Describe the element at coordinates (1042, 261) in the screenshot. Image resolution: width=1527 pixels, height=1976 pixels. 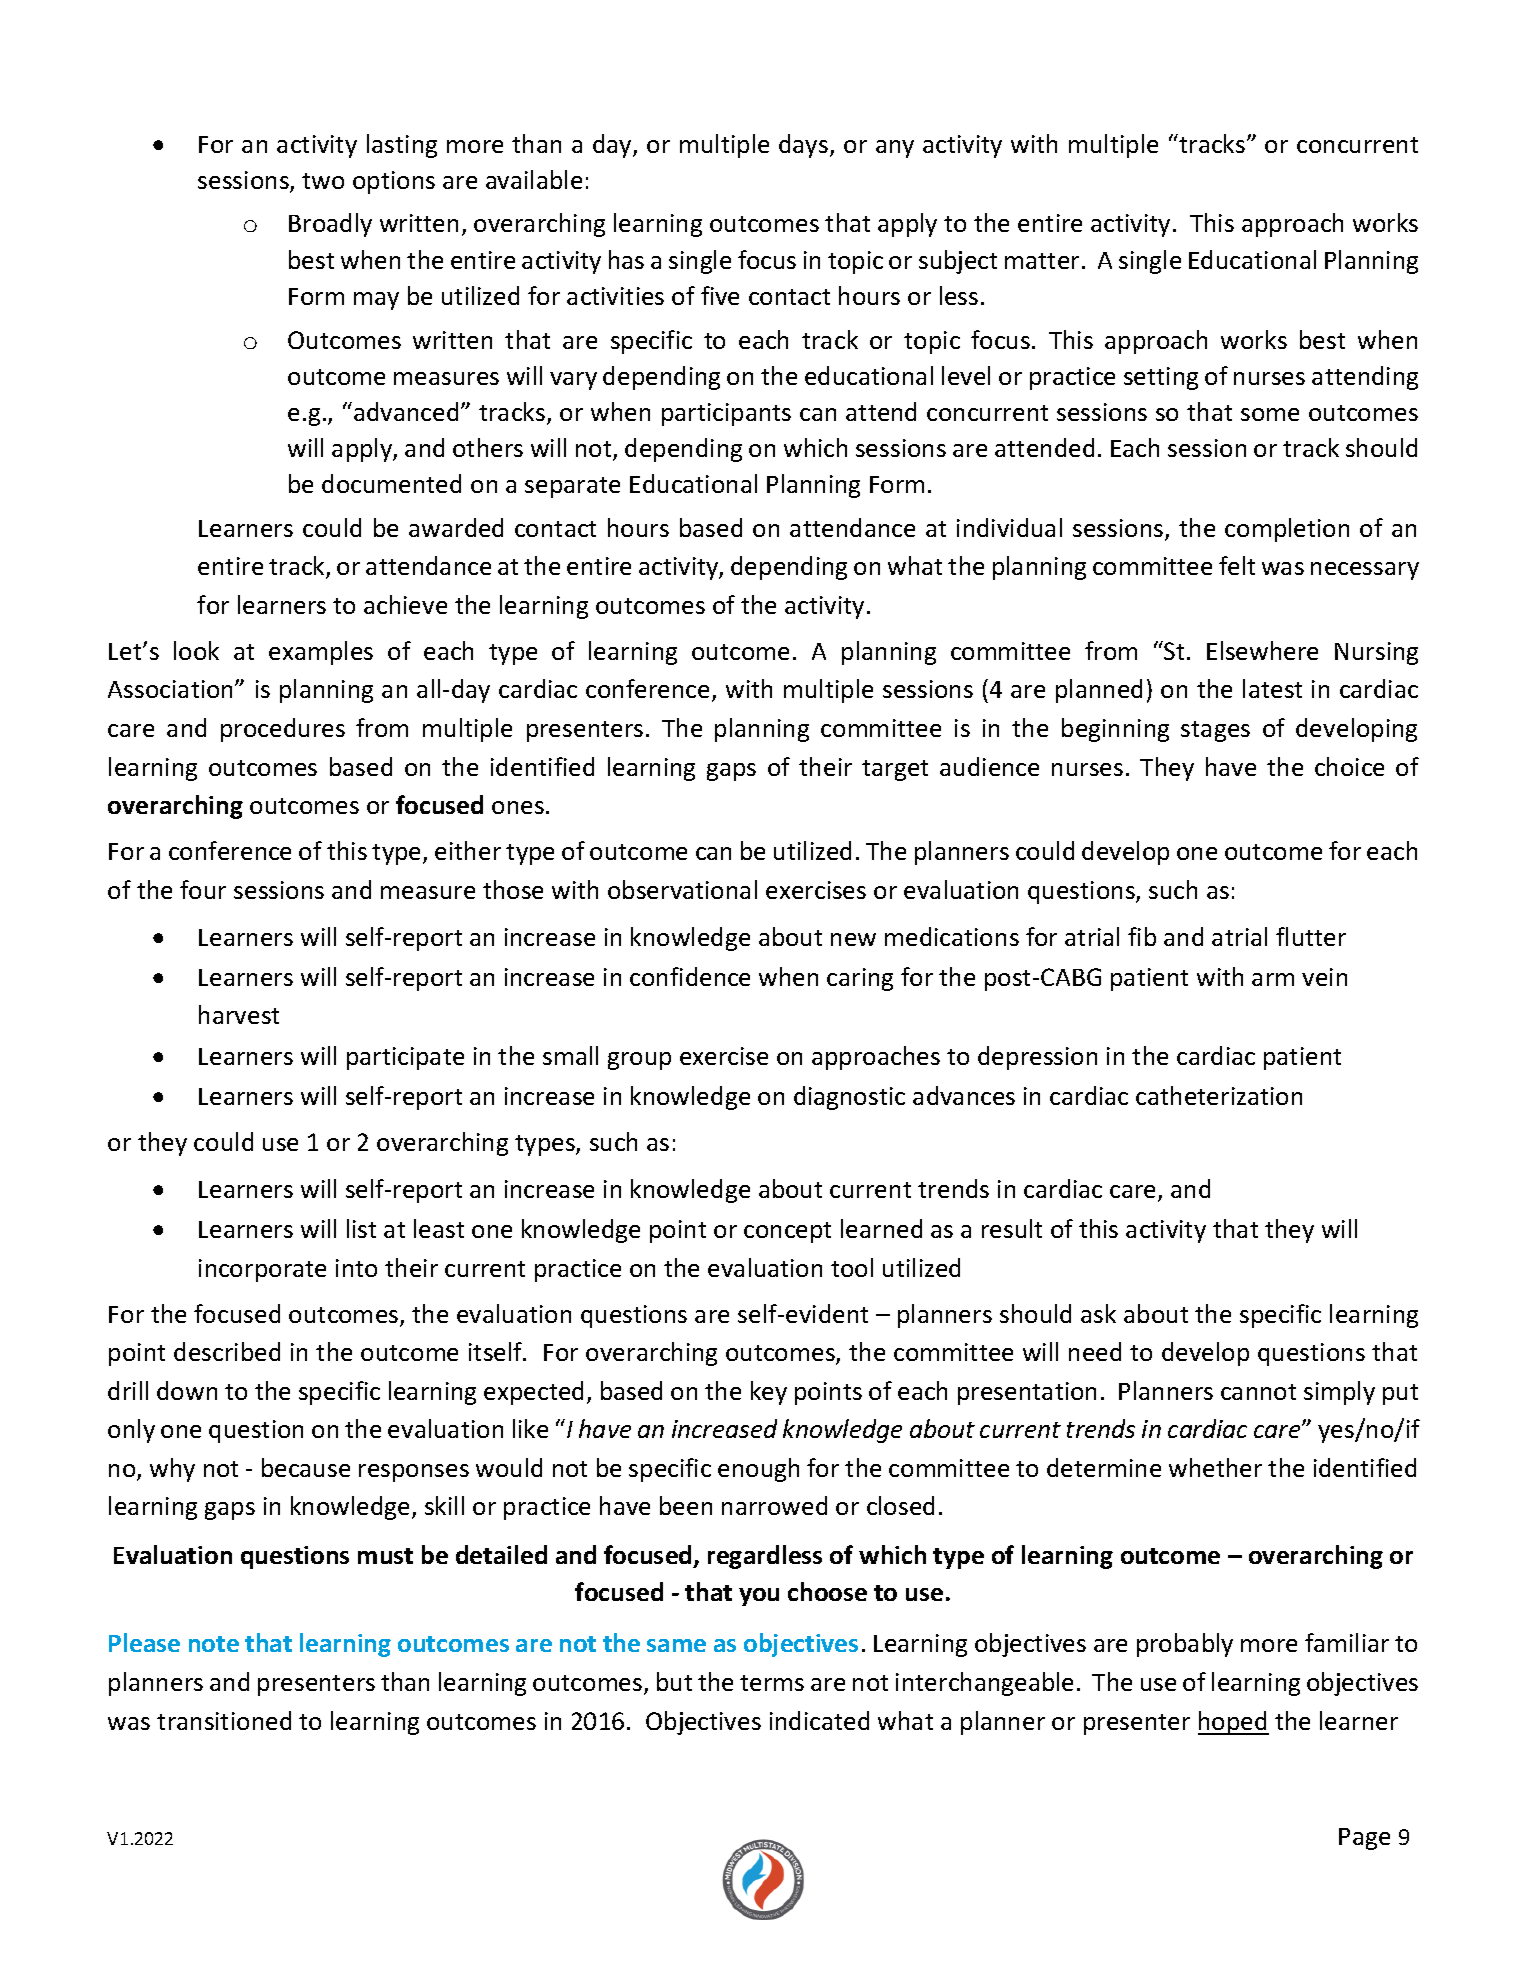
I see `matter` at that location.
